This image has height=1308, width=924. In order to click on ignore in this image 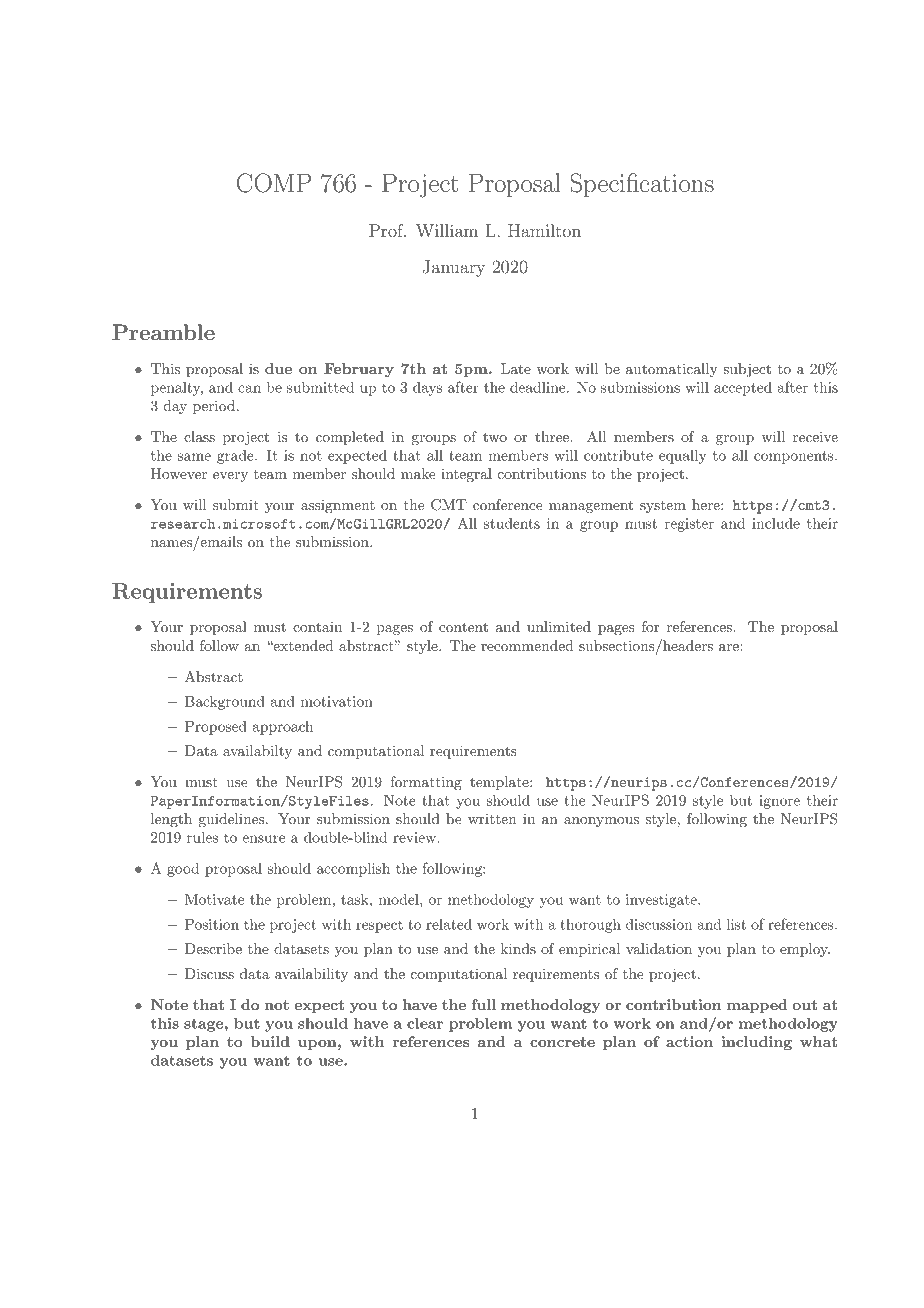, I will do `click(779, 802)`.
